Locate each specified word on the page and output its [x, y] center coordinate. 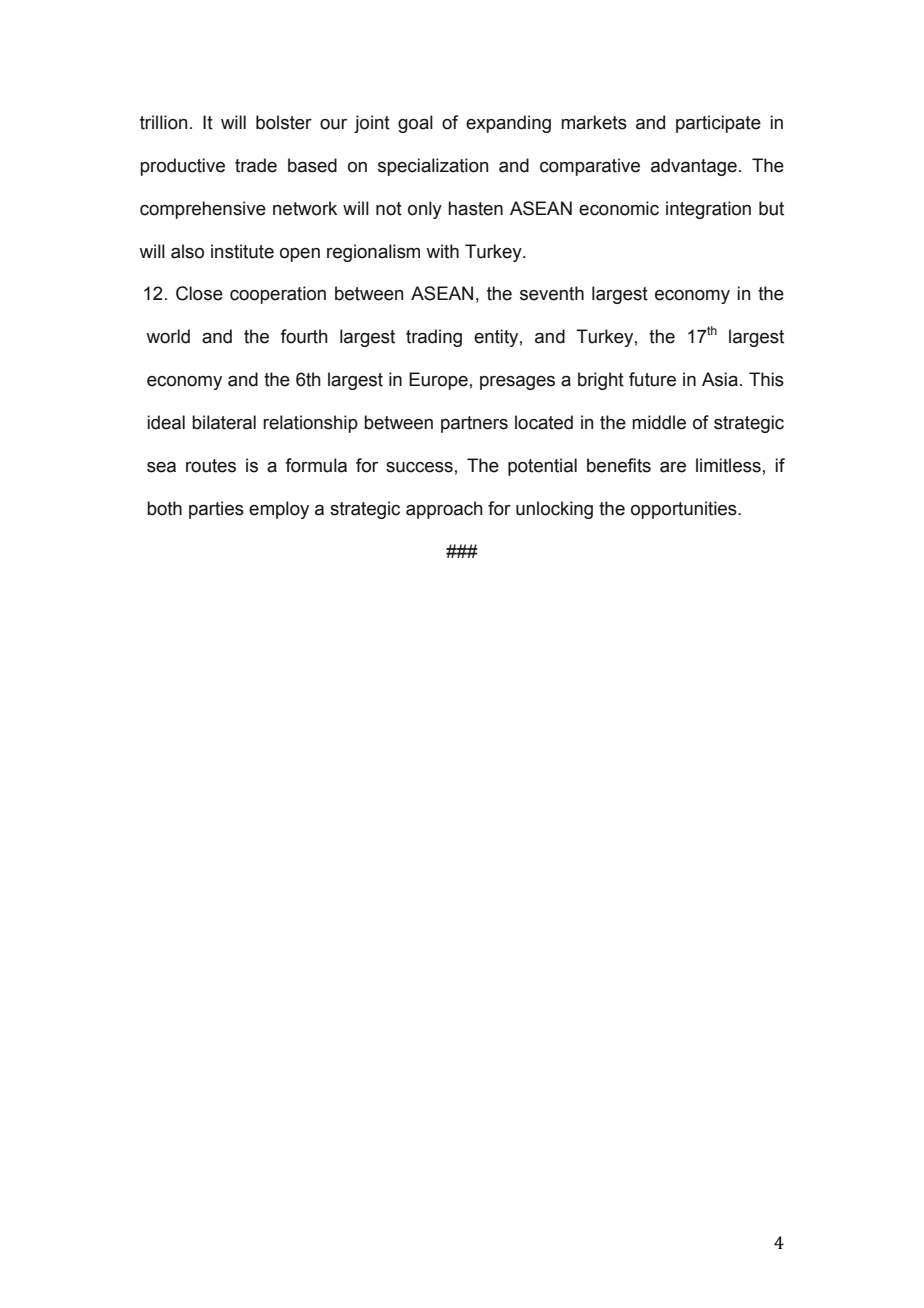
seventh [552, 293]
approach [444, 510]
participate [718, 124]
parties [216, 510]
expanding [508, 124]
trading [434, 338]
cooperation [278, 295]
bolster [284, 122]
